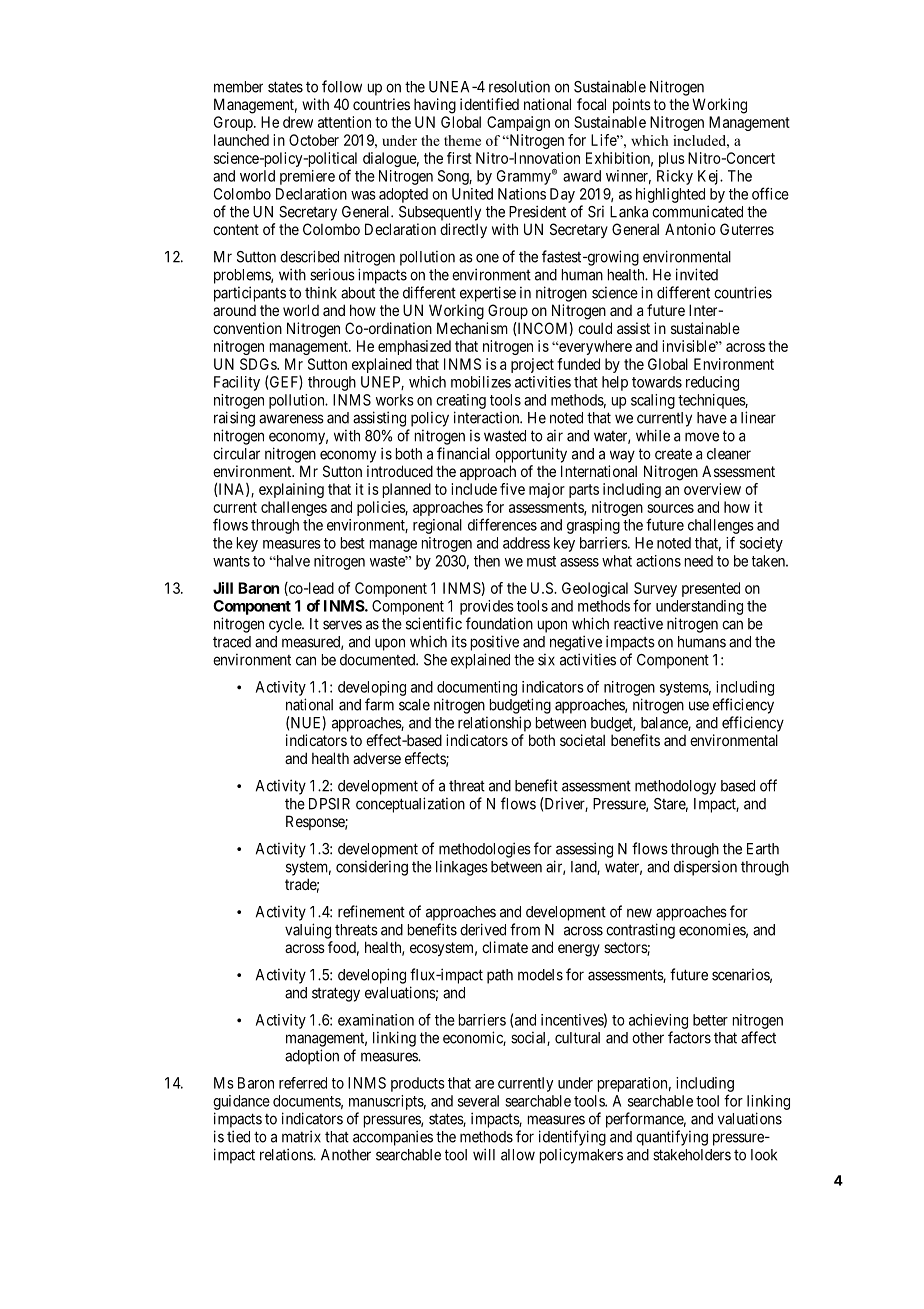  I want to click on methodologies, so click(485, 850).
